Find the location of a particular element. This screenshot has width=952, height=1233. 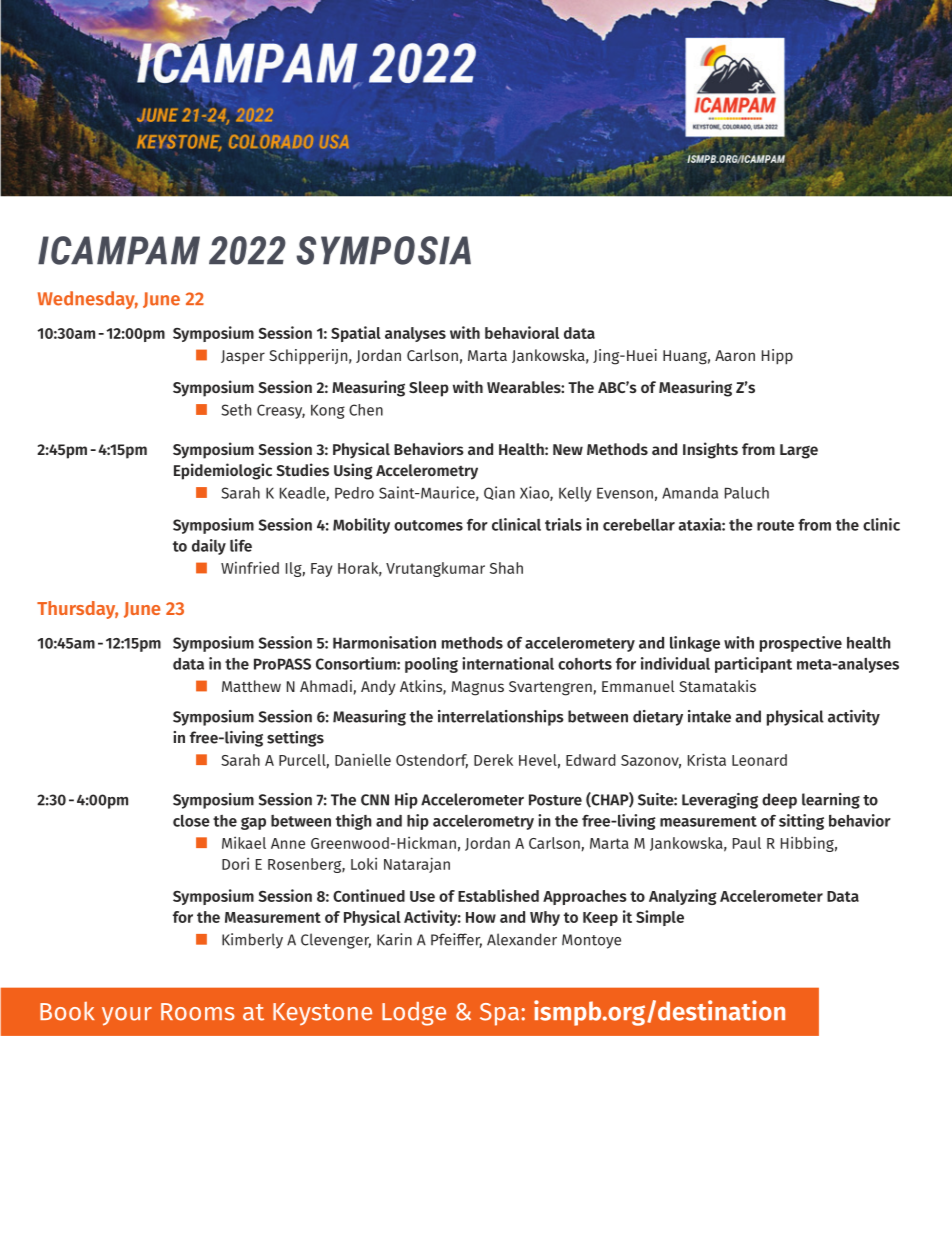

SYMPOSIA is located at coordinates (383, 250).
